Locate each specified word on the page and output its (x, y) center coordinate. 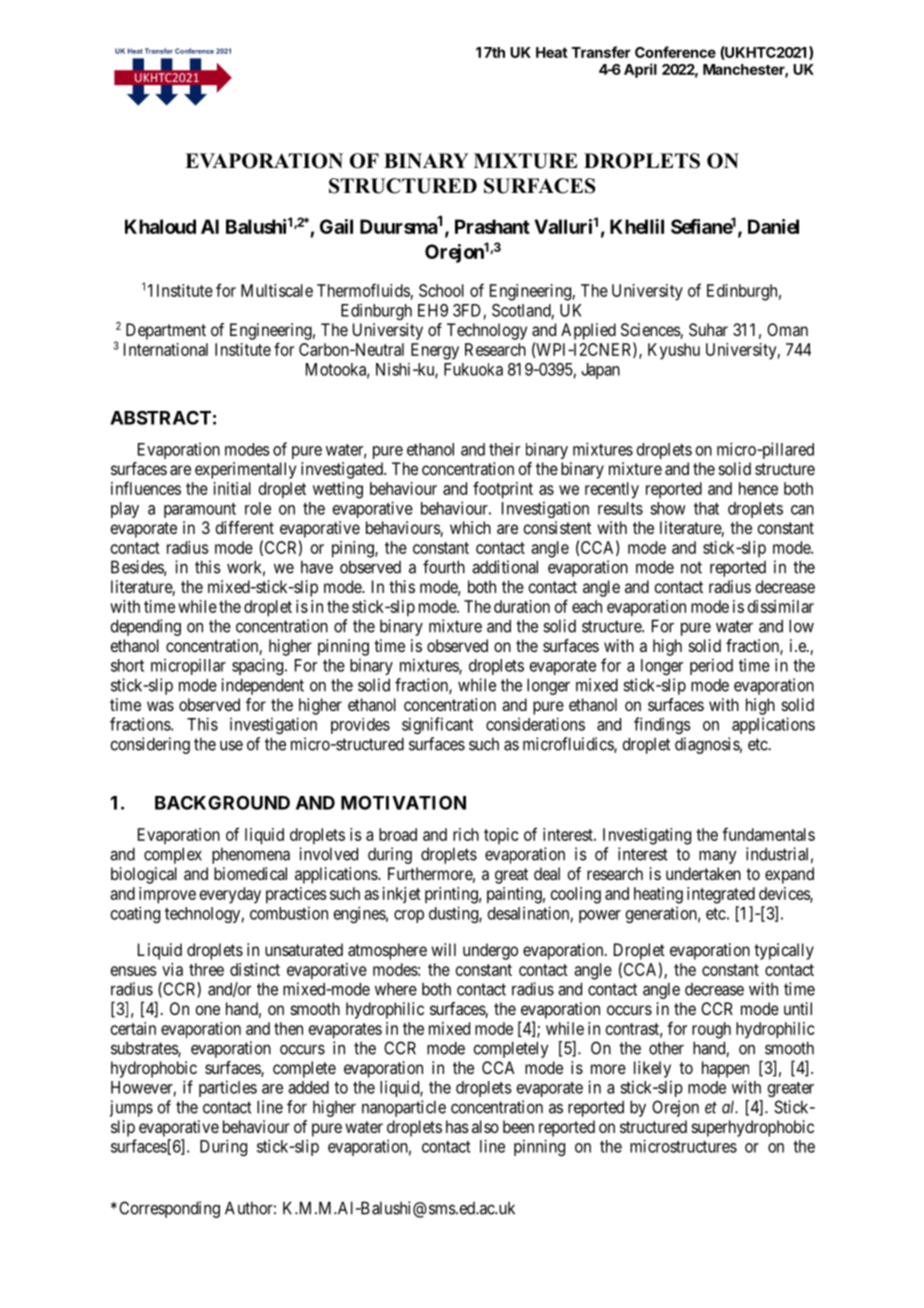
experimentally (245, 470)
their (504, 449)
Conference (675, 52)
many (718, 857)
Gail (336, 226)
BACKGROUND (222, 803)
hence (758, 488)
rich (466, 834)
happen (725, 1069)
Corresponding (169, 1209)
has (457, 1126)
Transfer (601, 52)
